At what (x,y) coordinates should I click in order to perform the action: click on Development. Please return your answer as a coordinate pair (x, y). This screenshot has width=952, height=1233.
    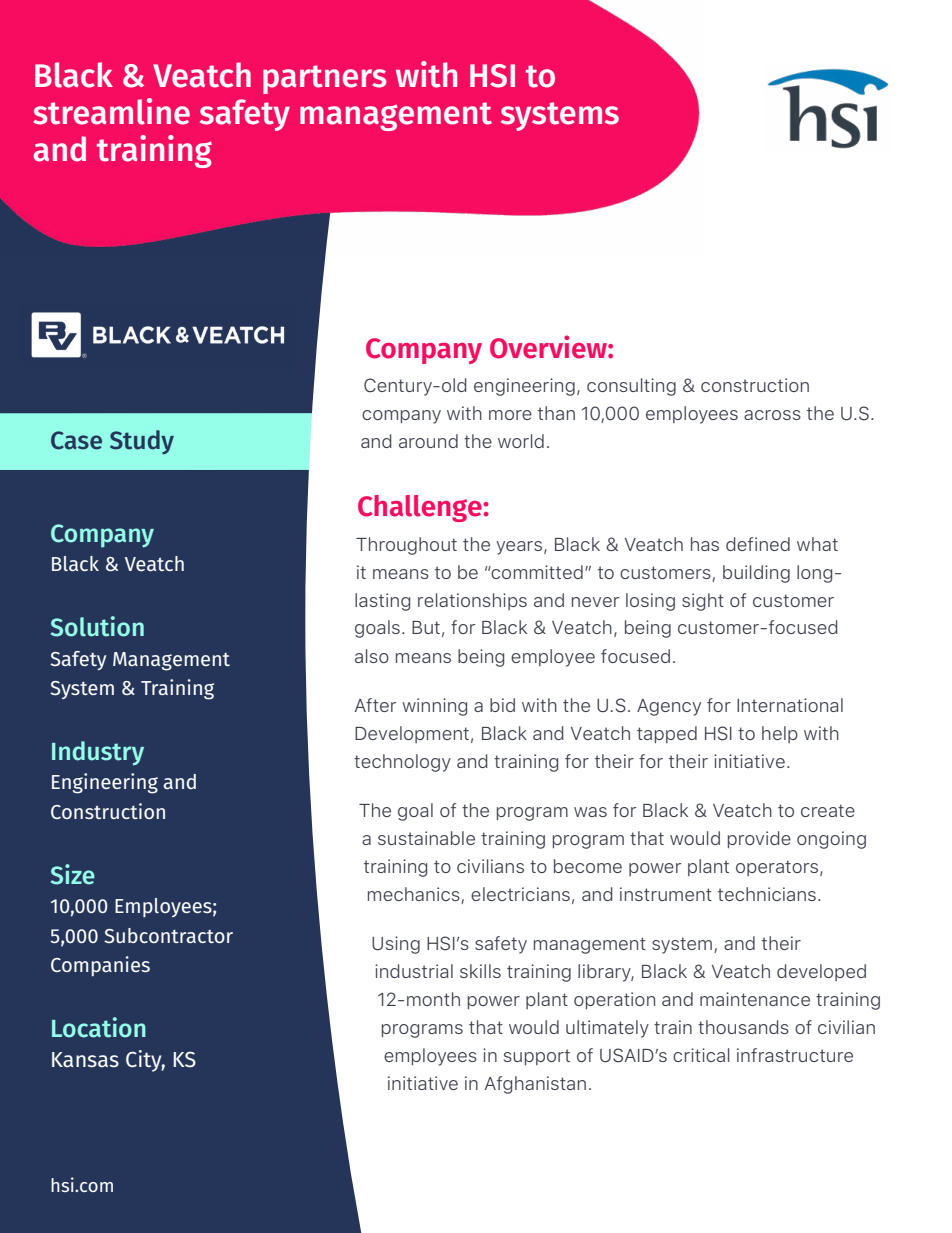
    Looking at the image, I should click on (412, 734).
